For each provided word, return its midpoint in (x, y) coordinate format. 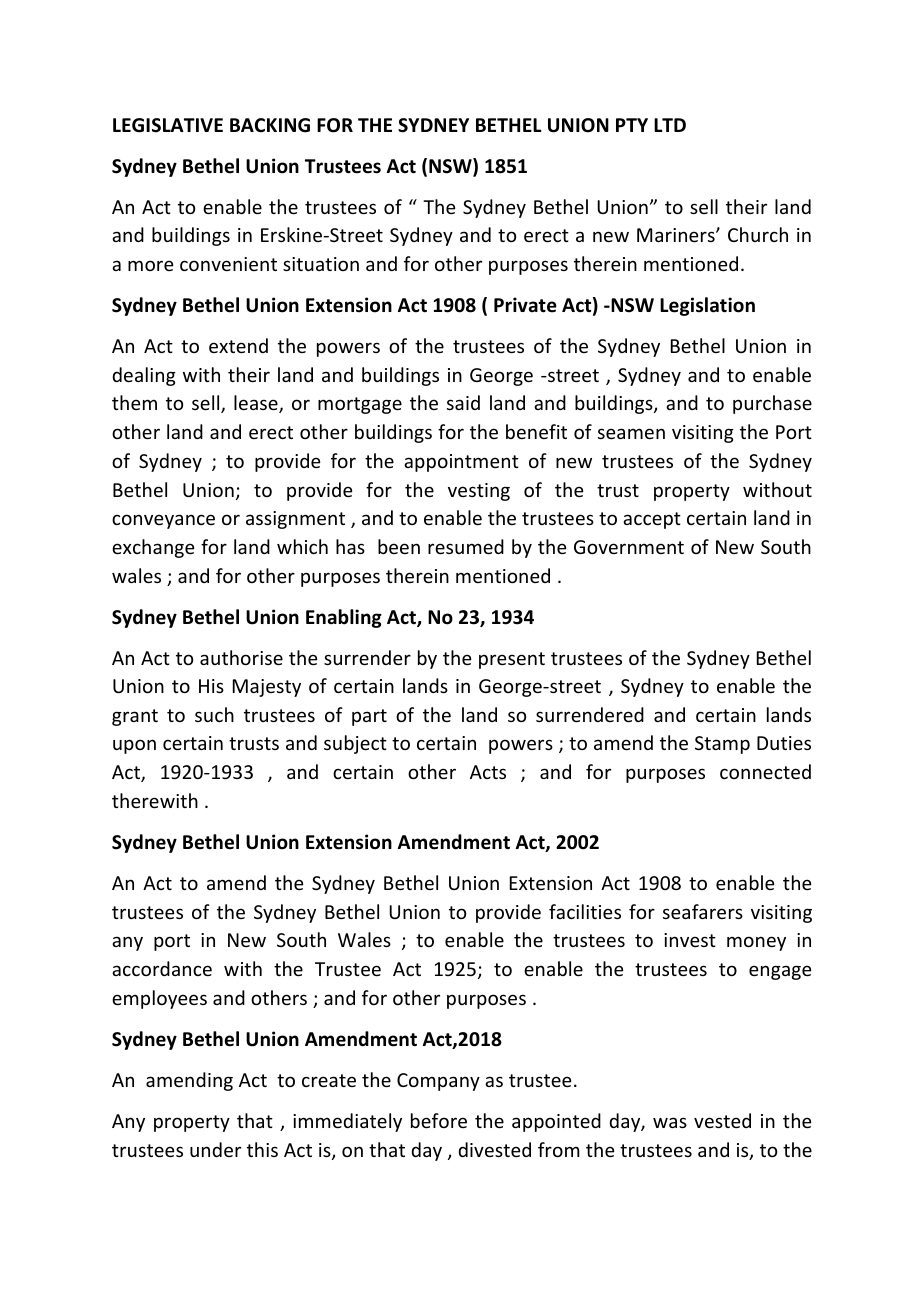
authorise (241, 657)
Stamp (722, 745)
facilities (585, 911)
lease (257, 404)
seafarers (703, 911)
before (439, 1120)
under (215, 1149)
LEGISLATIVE (168, 125)
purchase (772, 404)
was (670, 1122)
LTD (670, 125)
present (512, 660)
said (463, 402)
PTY (632, 125)
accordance (162, 968)
